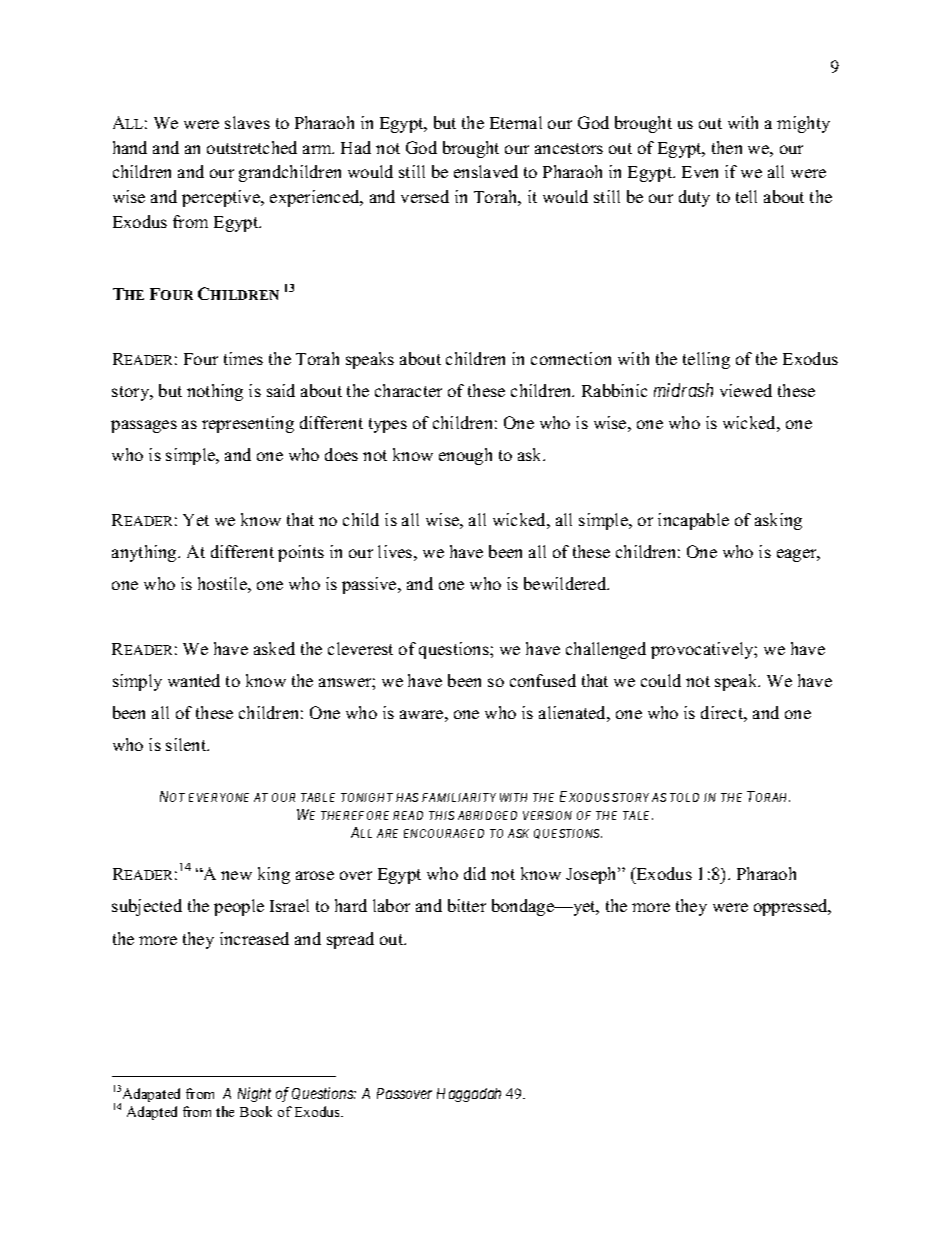  I want to click on bitter, so click(467, 905).
